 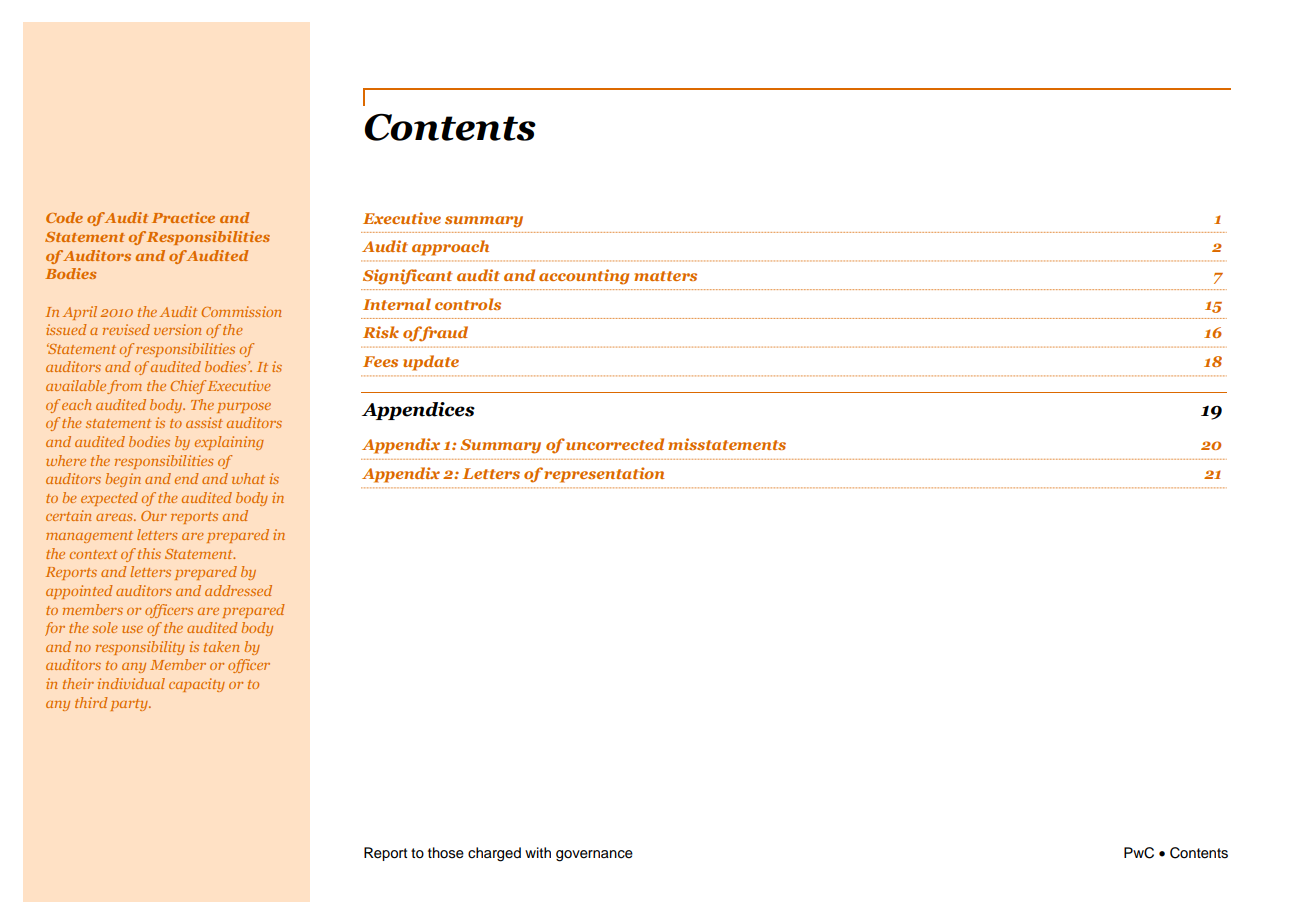 I want to click on third, so click(x=91, y=702).
